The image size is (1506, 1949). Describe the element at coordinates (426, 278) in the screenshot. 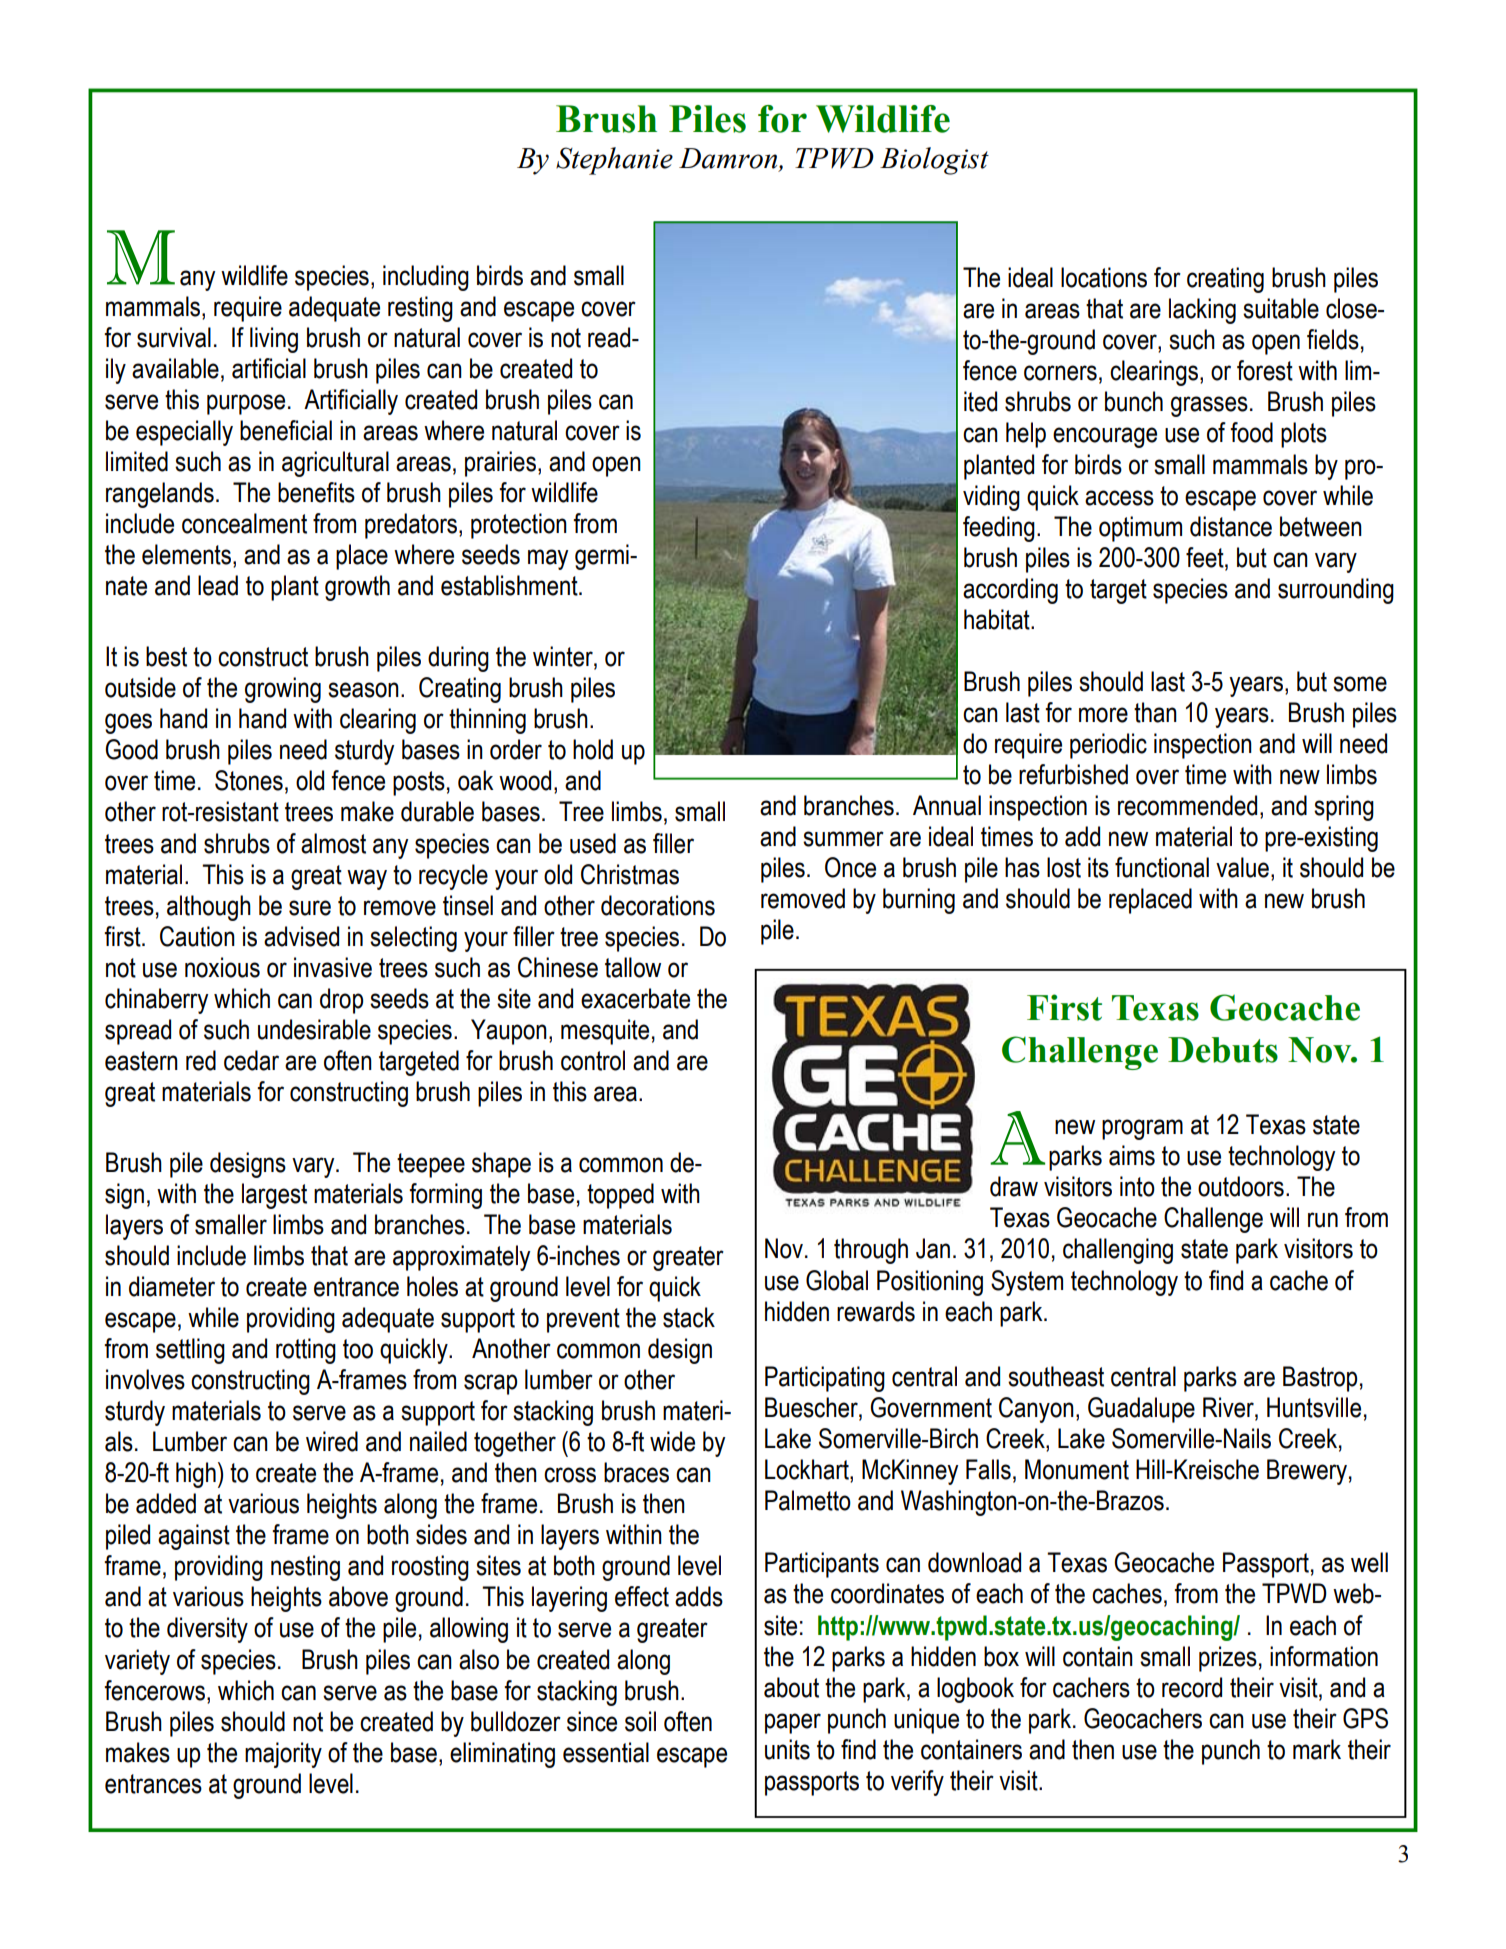

I see `including` at that location.
